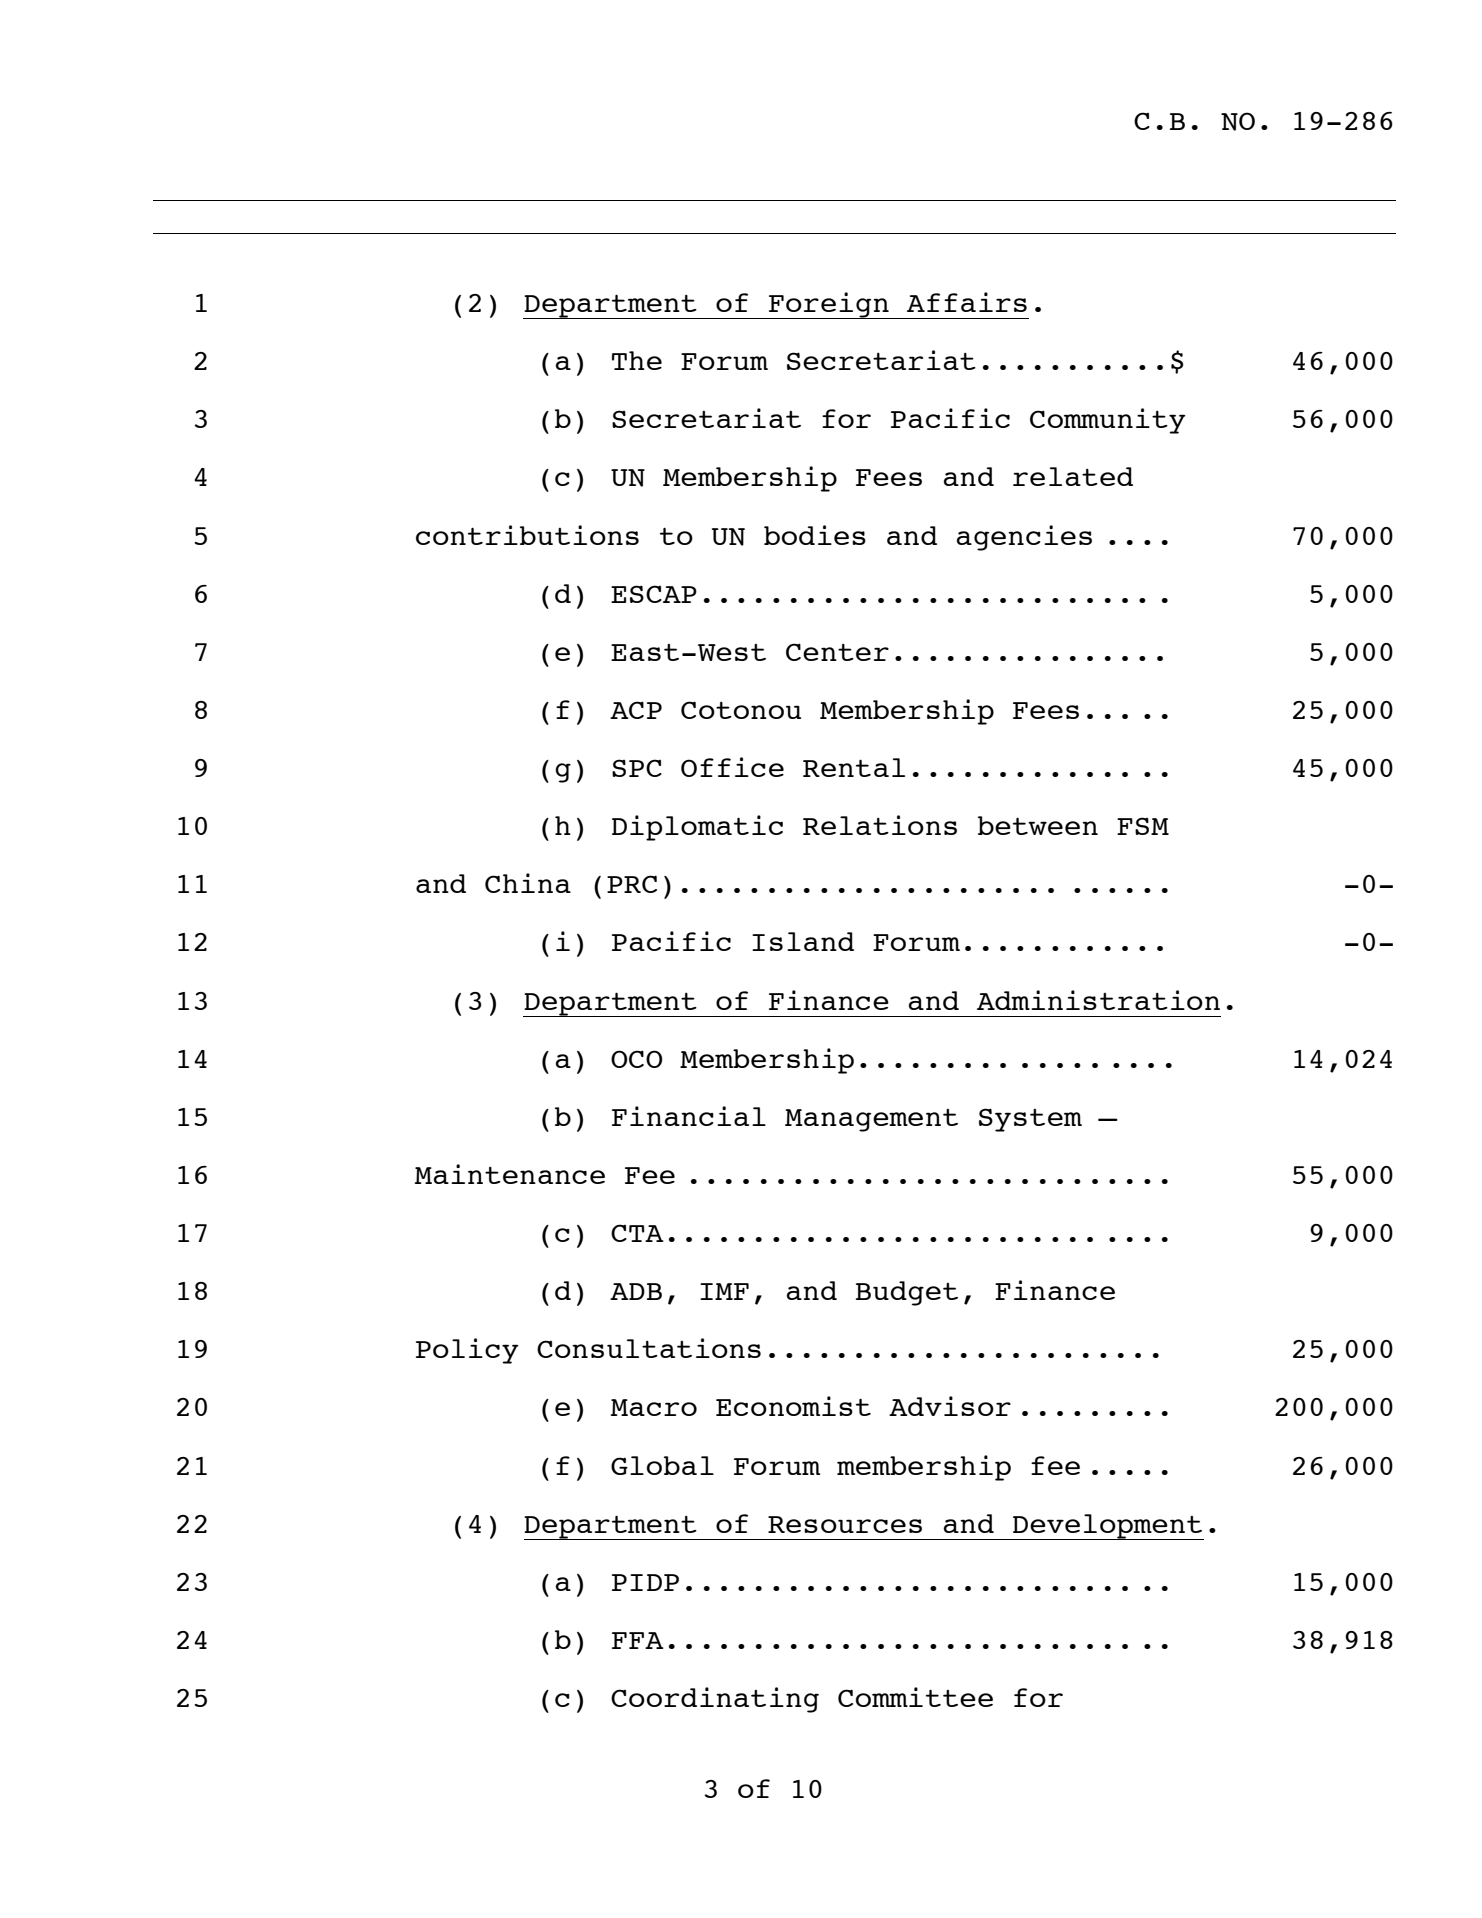  Describe the element at coordinates (467, 1351) in the image. I see `Policy` at that location.
